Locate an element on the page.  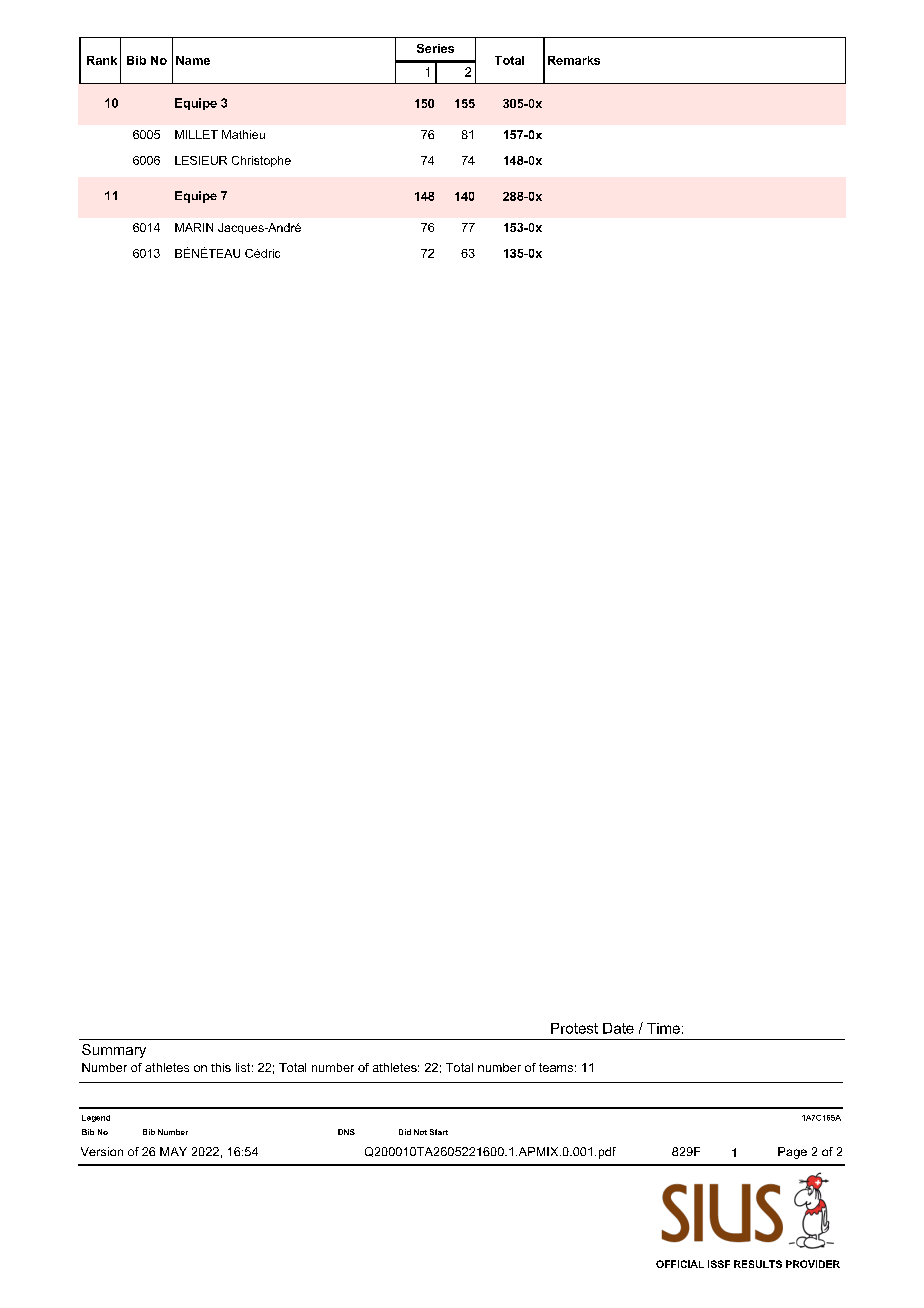
MARIN is located at coordinates (194, 227).
